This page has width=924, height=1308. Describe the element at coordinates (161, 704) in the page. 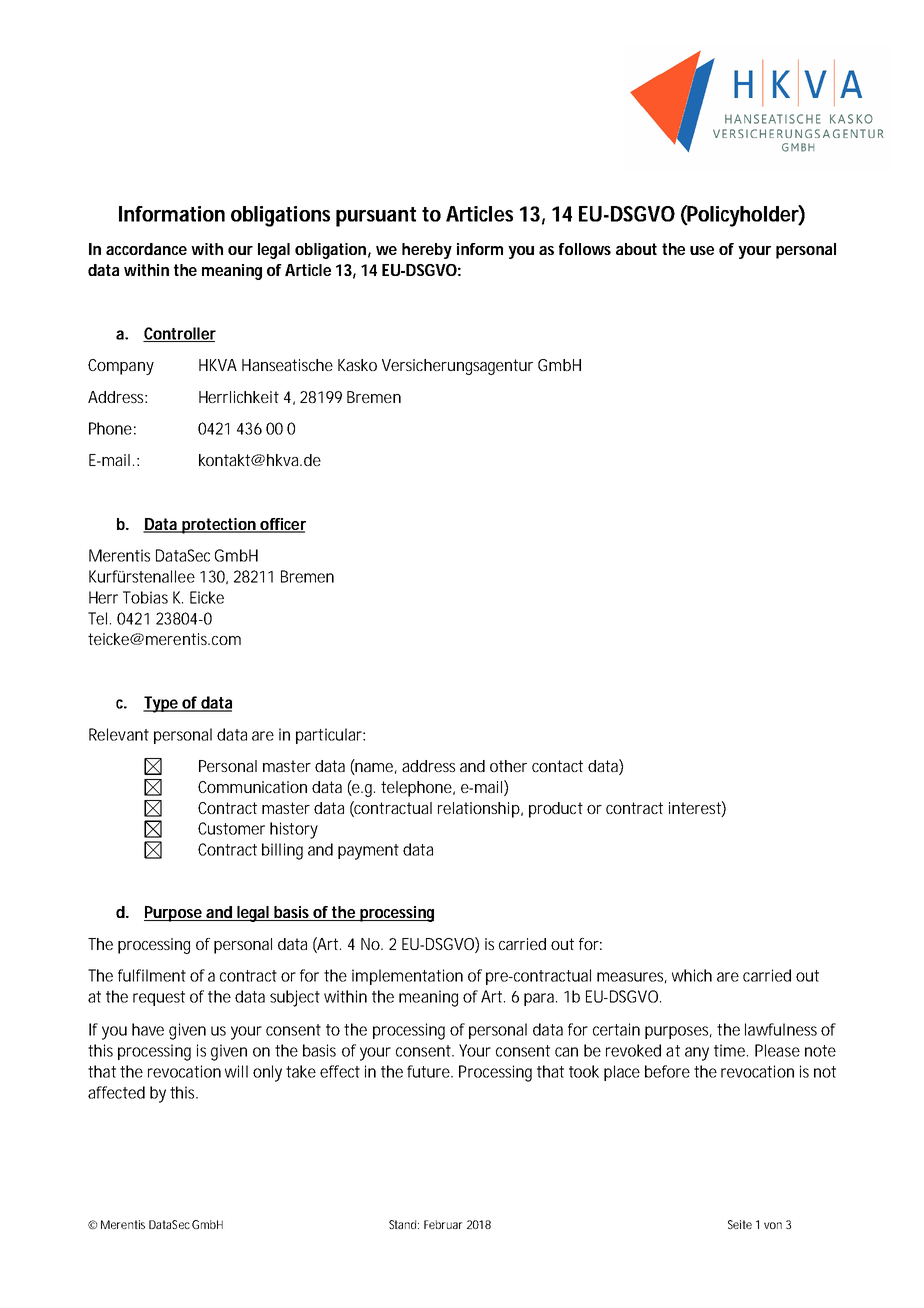

I see `Type` at that location.
